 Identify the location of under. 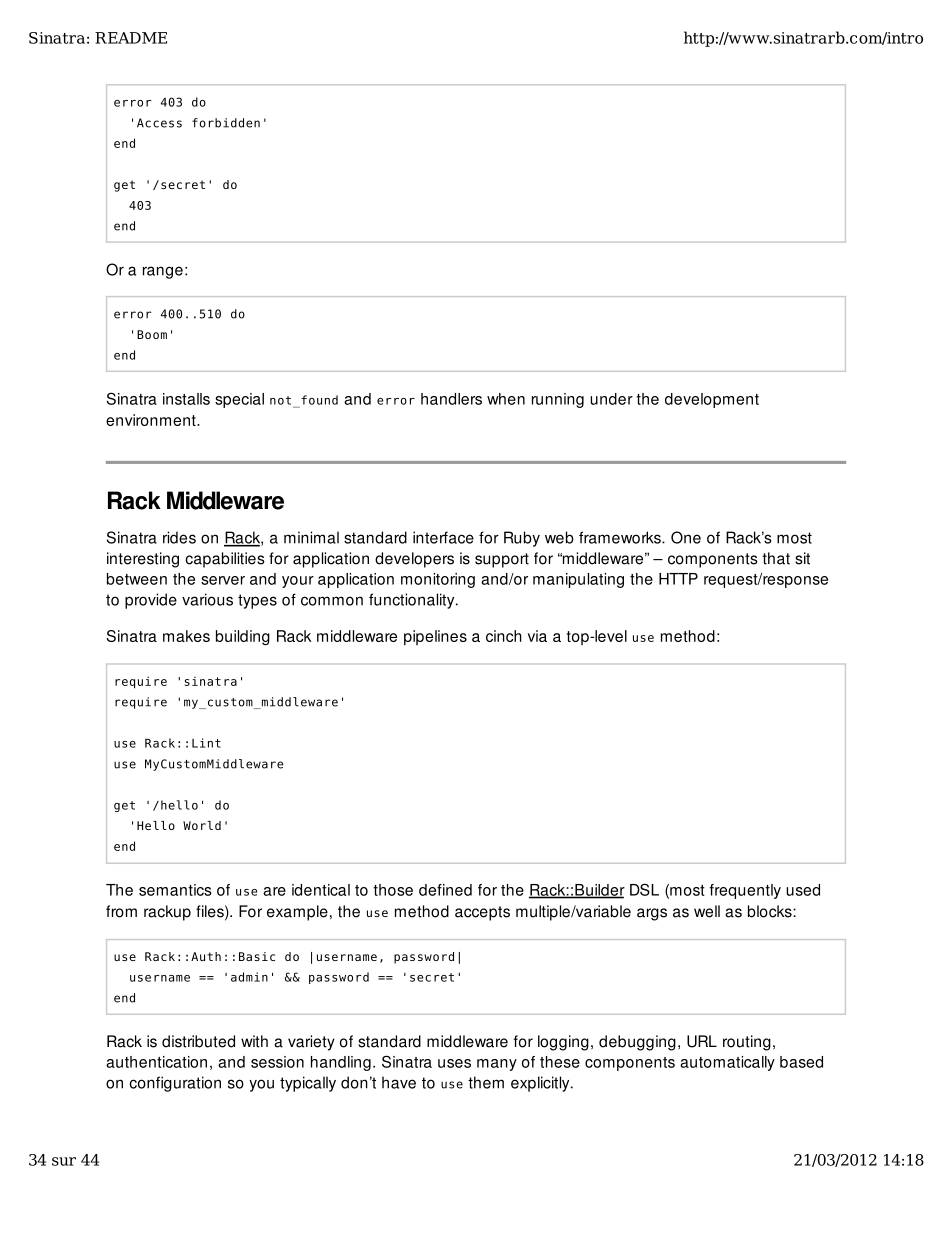
(611, 399).
